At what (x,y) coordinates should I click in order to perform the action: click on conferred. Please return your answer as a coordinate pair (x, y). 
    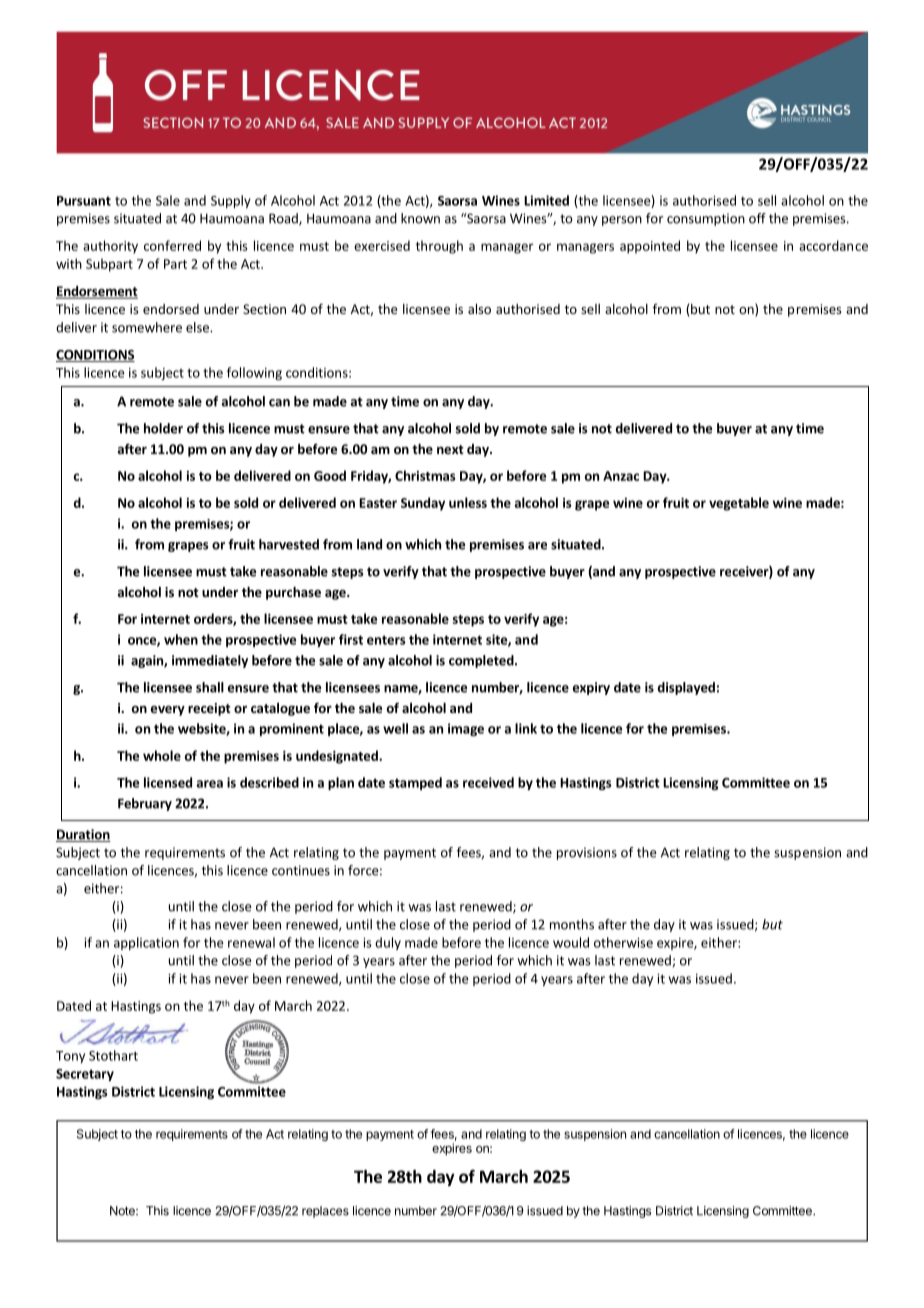
    Looking at the image, I should click on (172, 245).
